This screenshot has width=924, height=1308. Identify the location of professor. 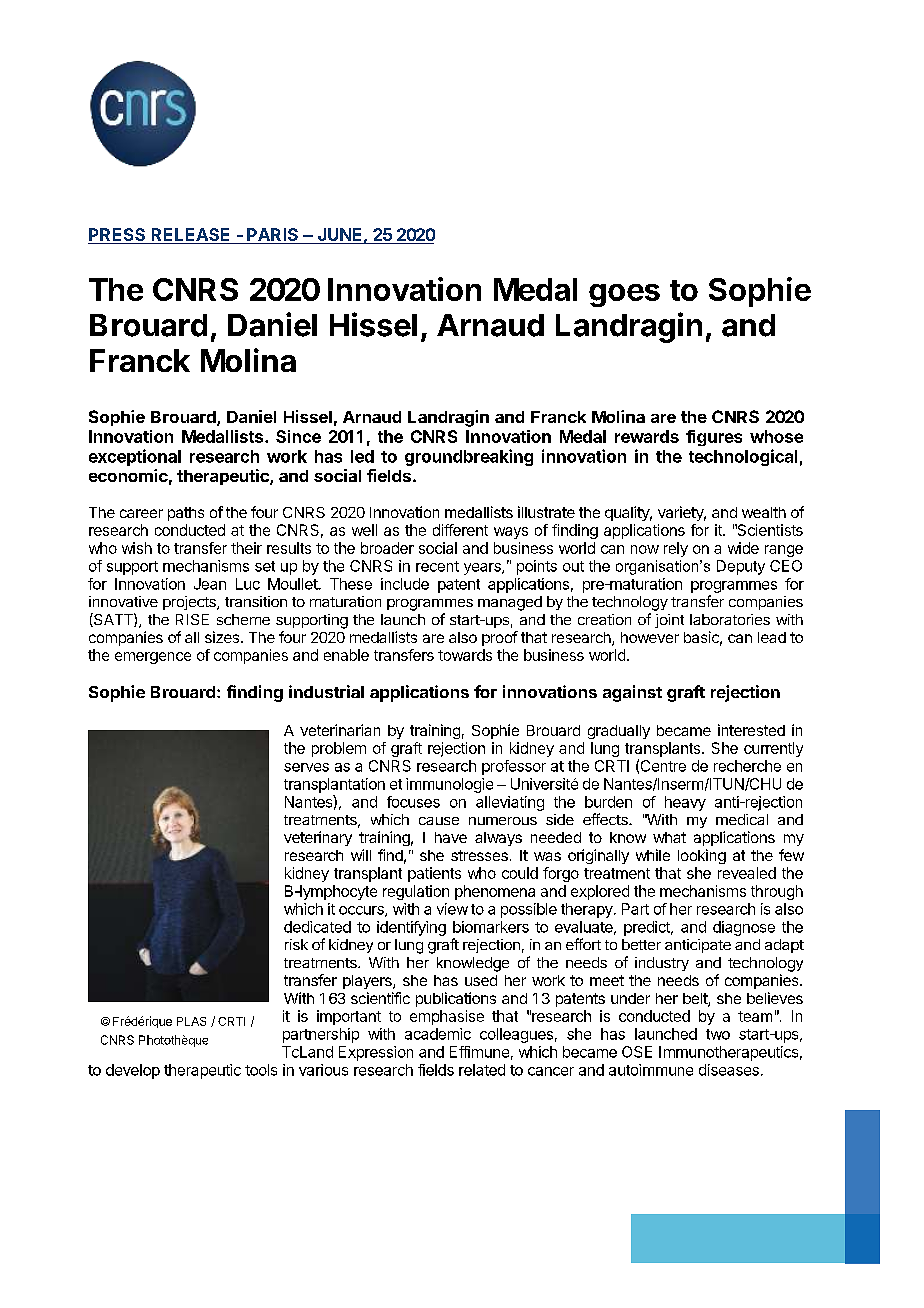
(514, 767).
